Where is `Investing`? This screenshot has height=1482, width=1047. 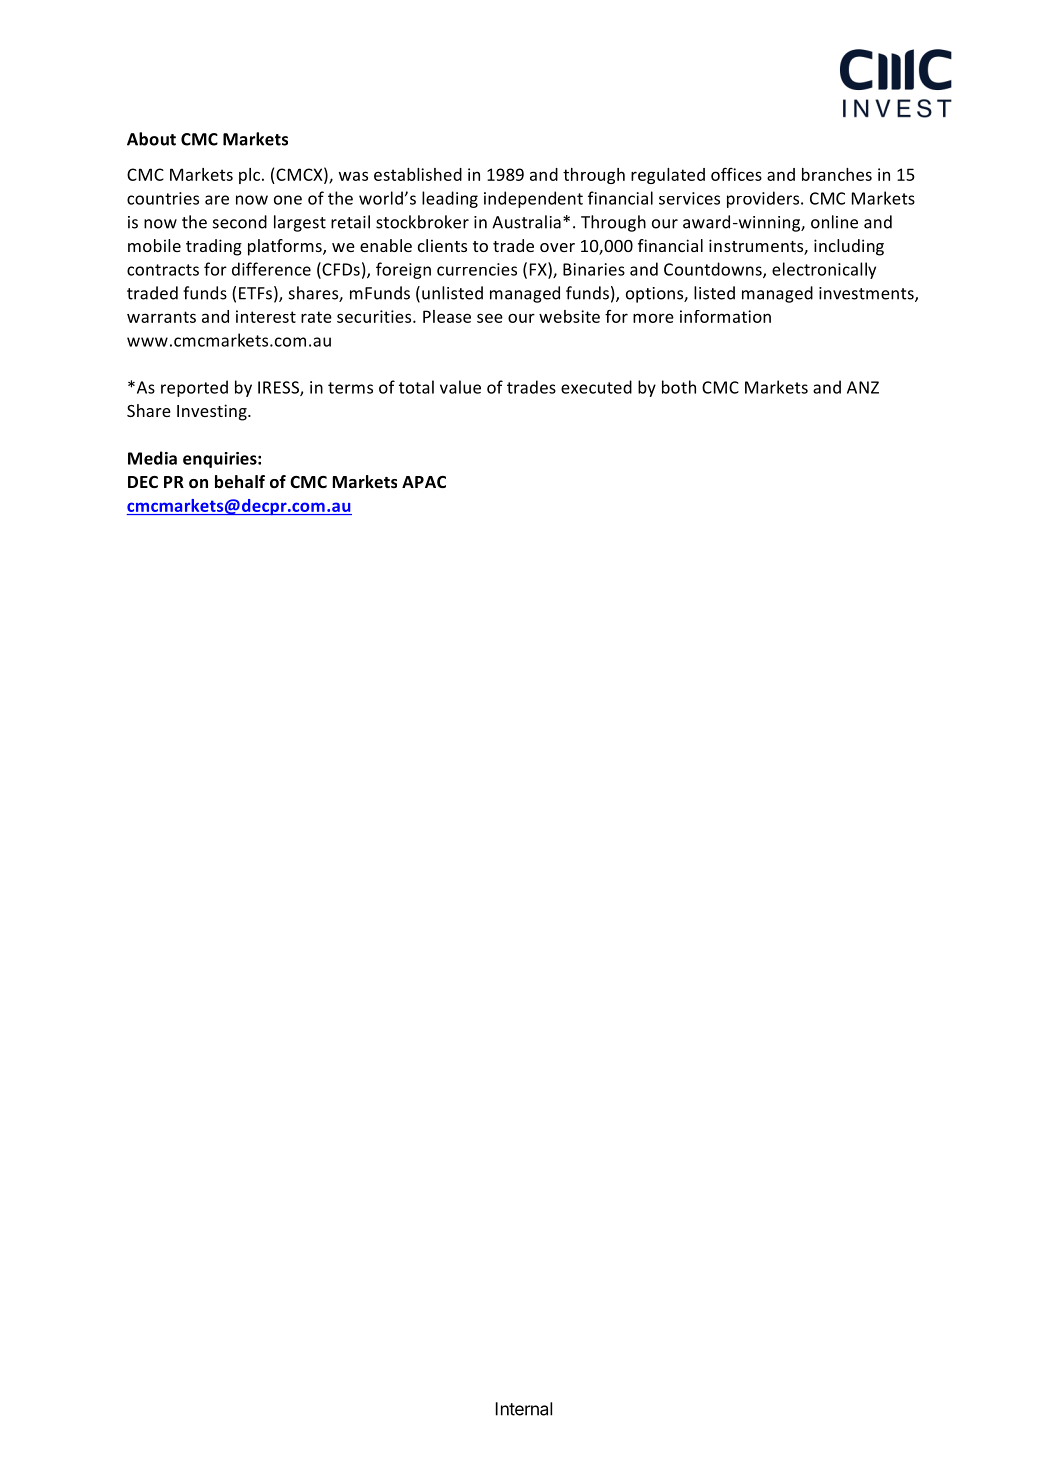 Investing is located at coordinates (213, 412).
